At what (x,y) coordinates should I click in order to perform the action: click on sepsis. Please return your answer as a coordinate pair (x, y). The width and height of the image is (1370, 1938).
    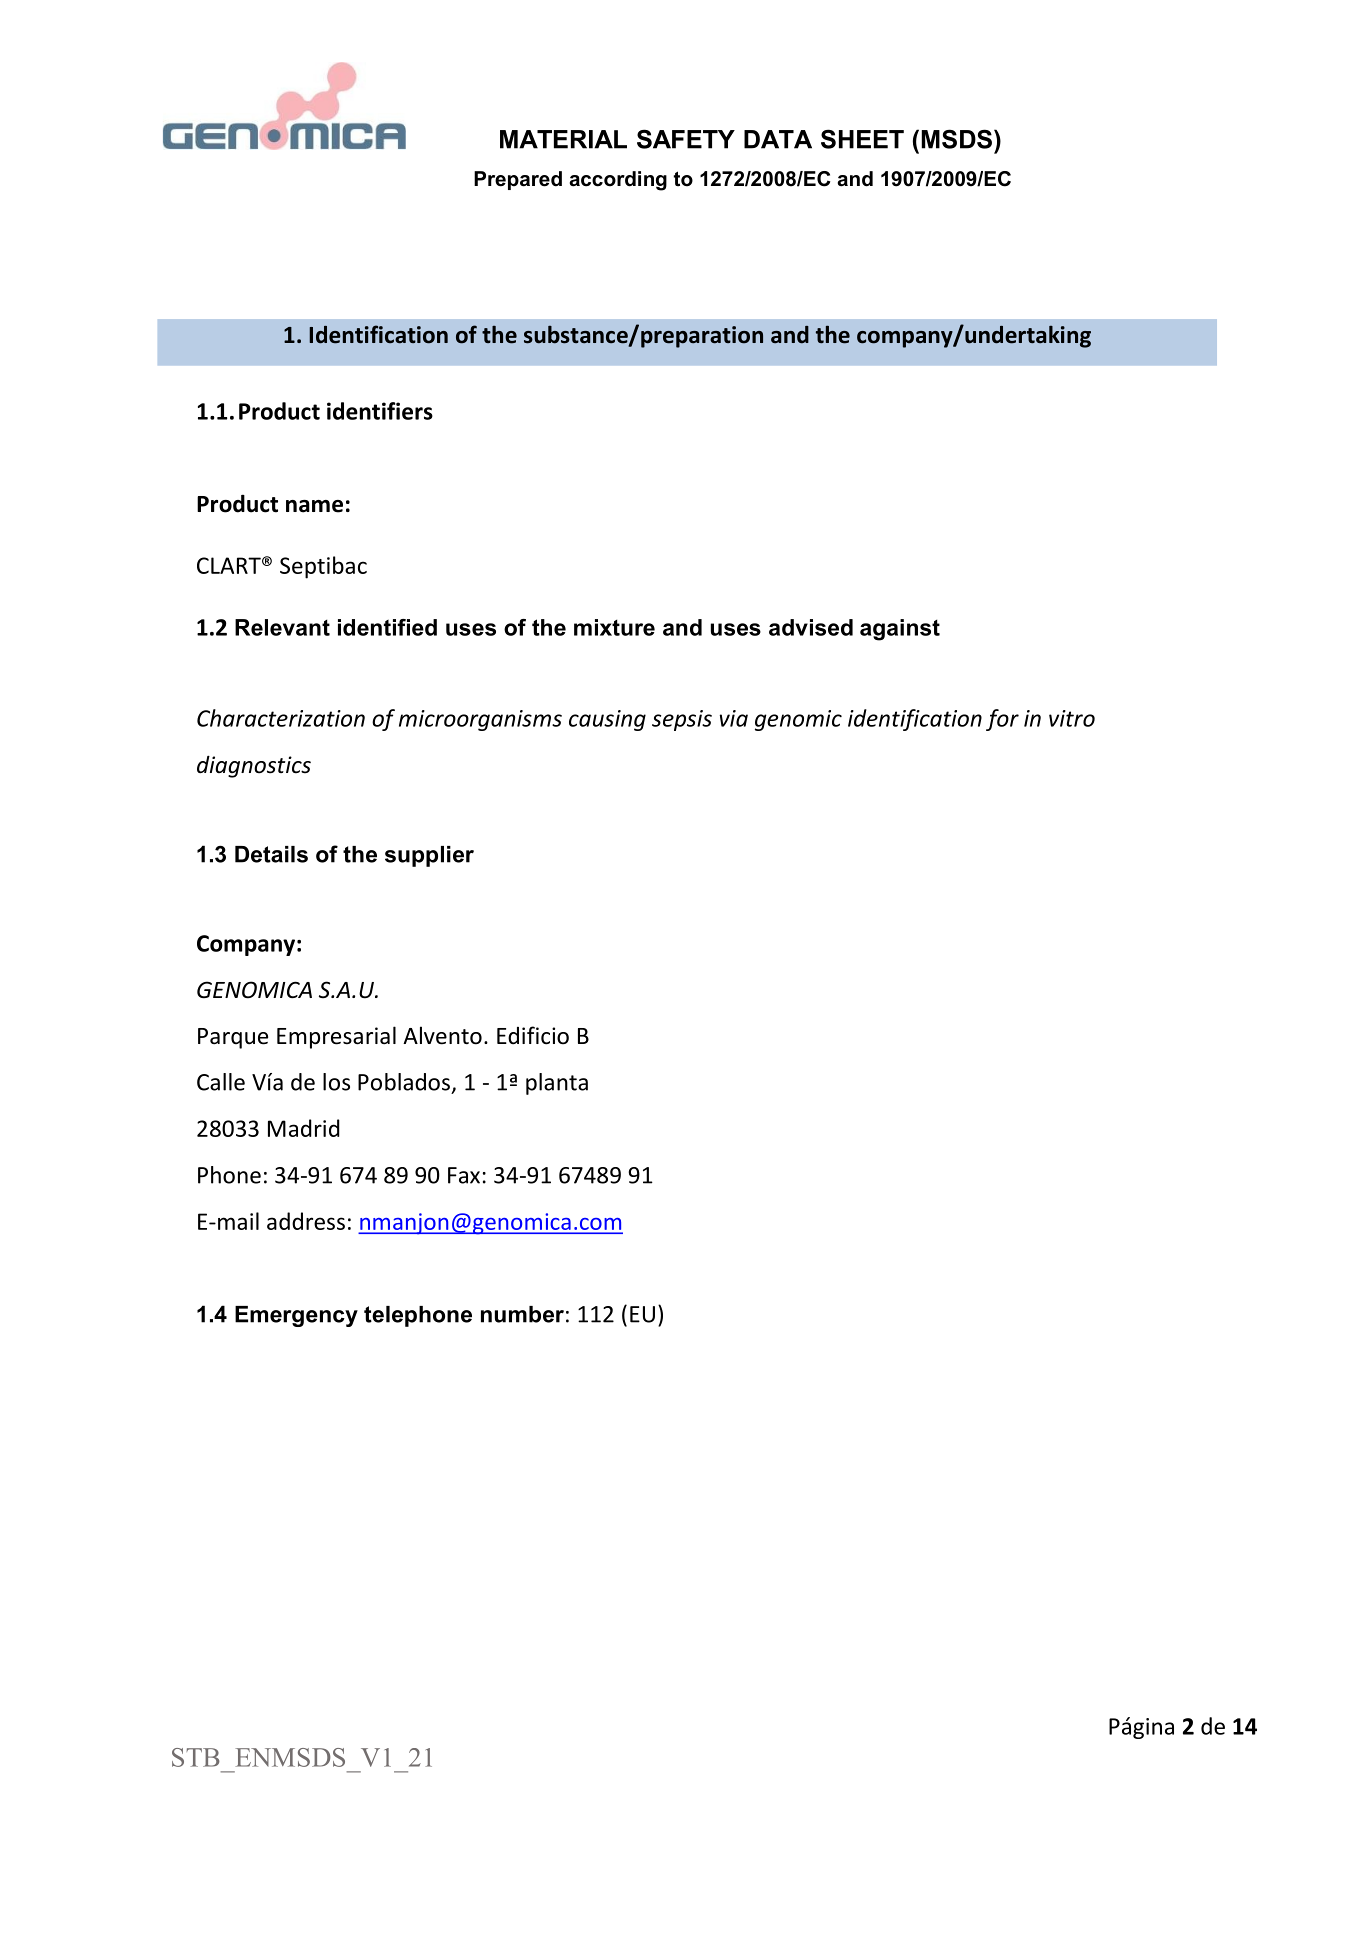
    Looking at the image, I should click on (682, 720).
